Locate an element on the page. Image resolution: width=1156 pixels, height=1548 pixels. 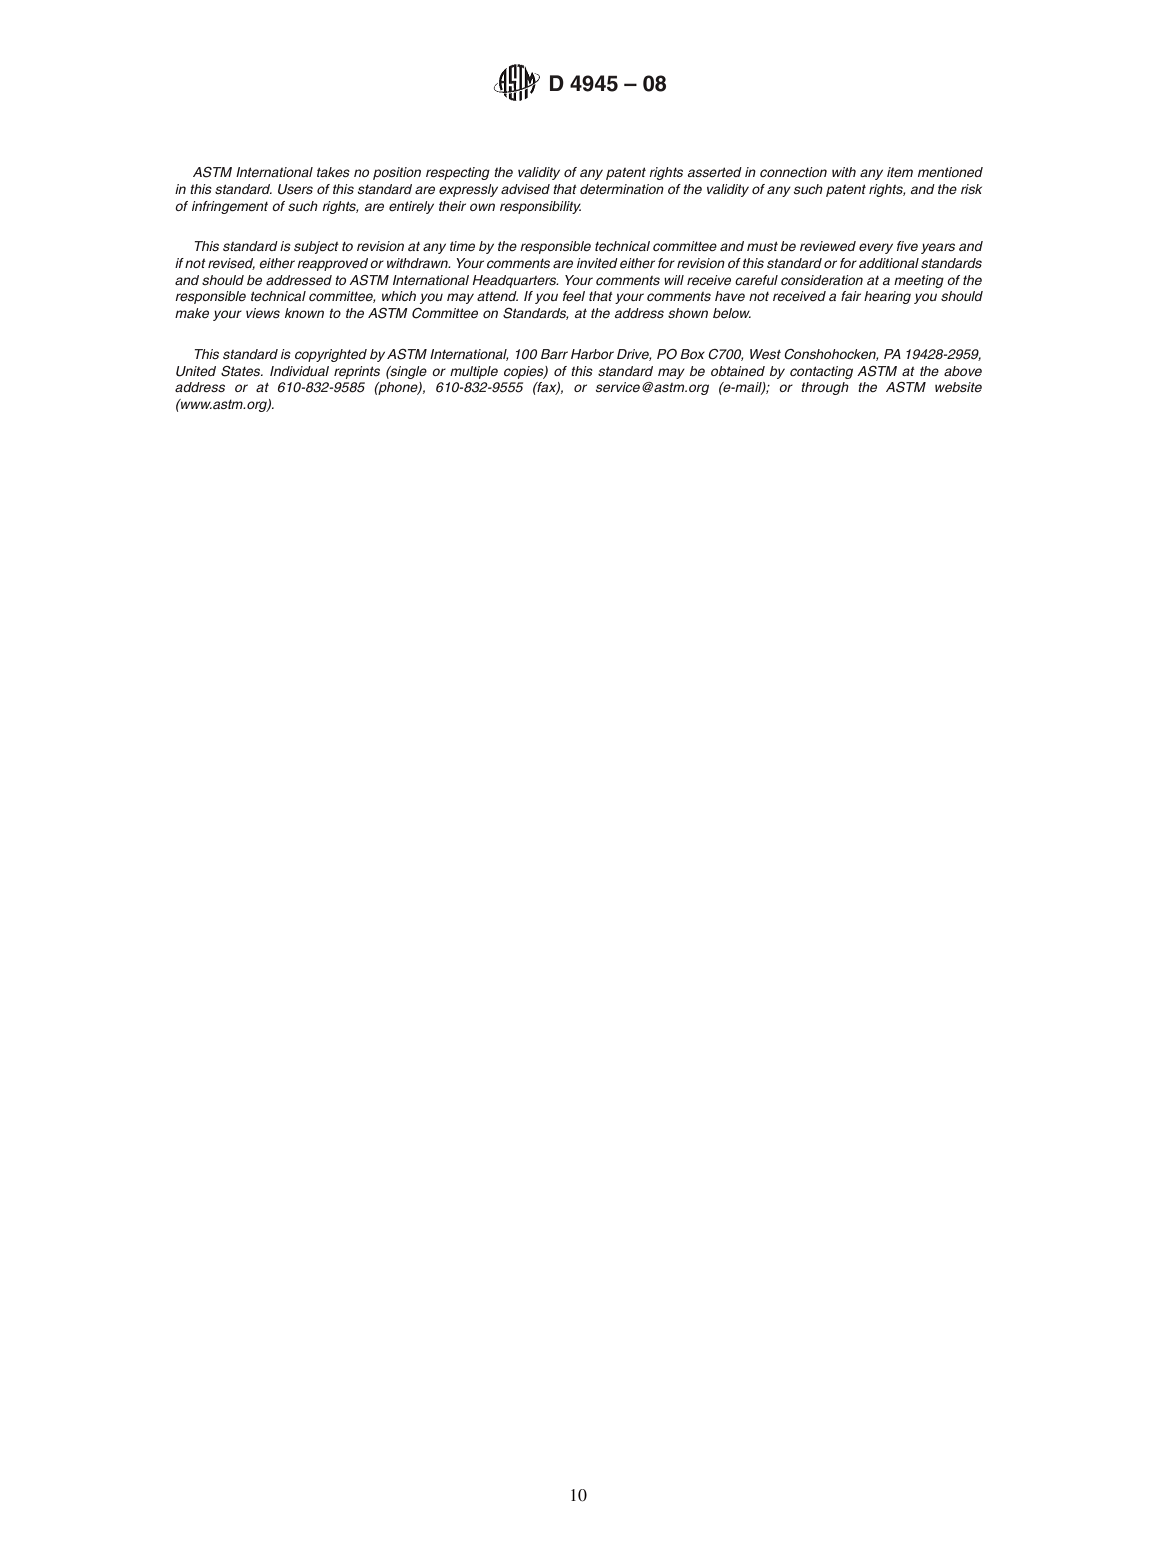
Individual is located at coordinates (299, 371).
